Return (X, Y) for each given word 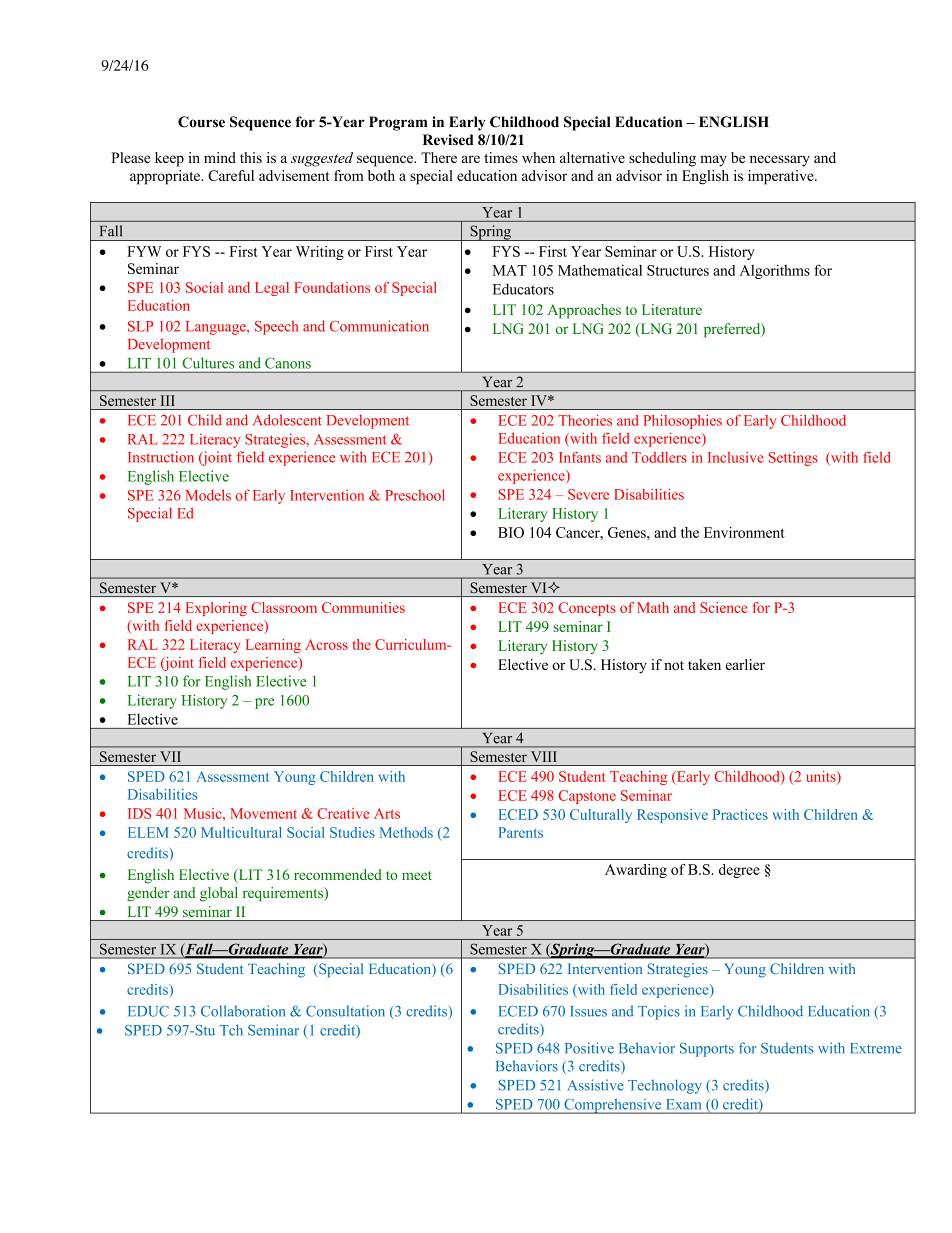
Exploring (216, 609)
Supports (707, 1050)
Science (723, 607)
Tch (231, 1030)
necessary (780, 161)
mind (220, 157)
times (501, 157)
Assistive (595, 1085)
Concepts (587, 609)
